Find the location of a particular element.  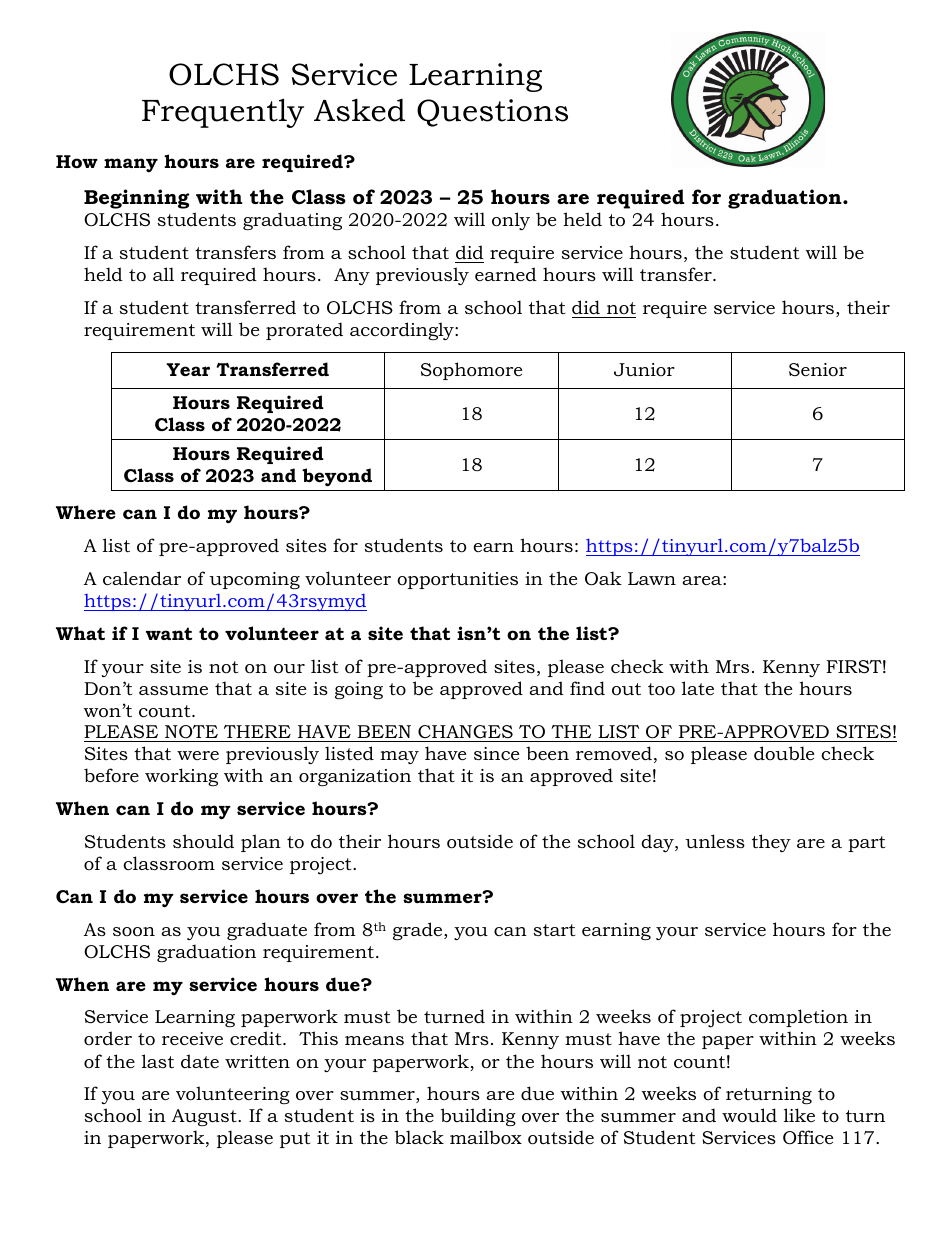

Questions is located at coordinates (492, 113).
